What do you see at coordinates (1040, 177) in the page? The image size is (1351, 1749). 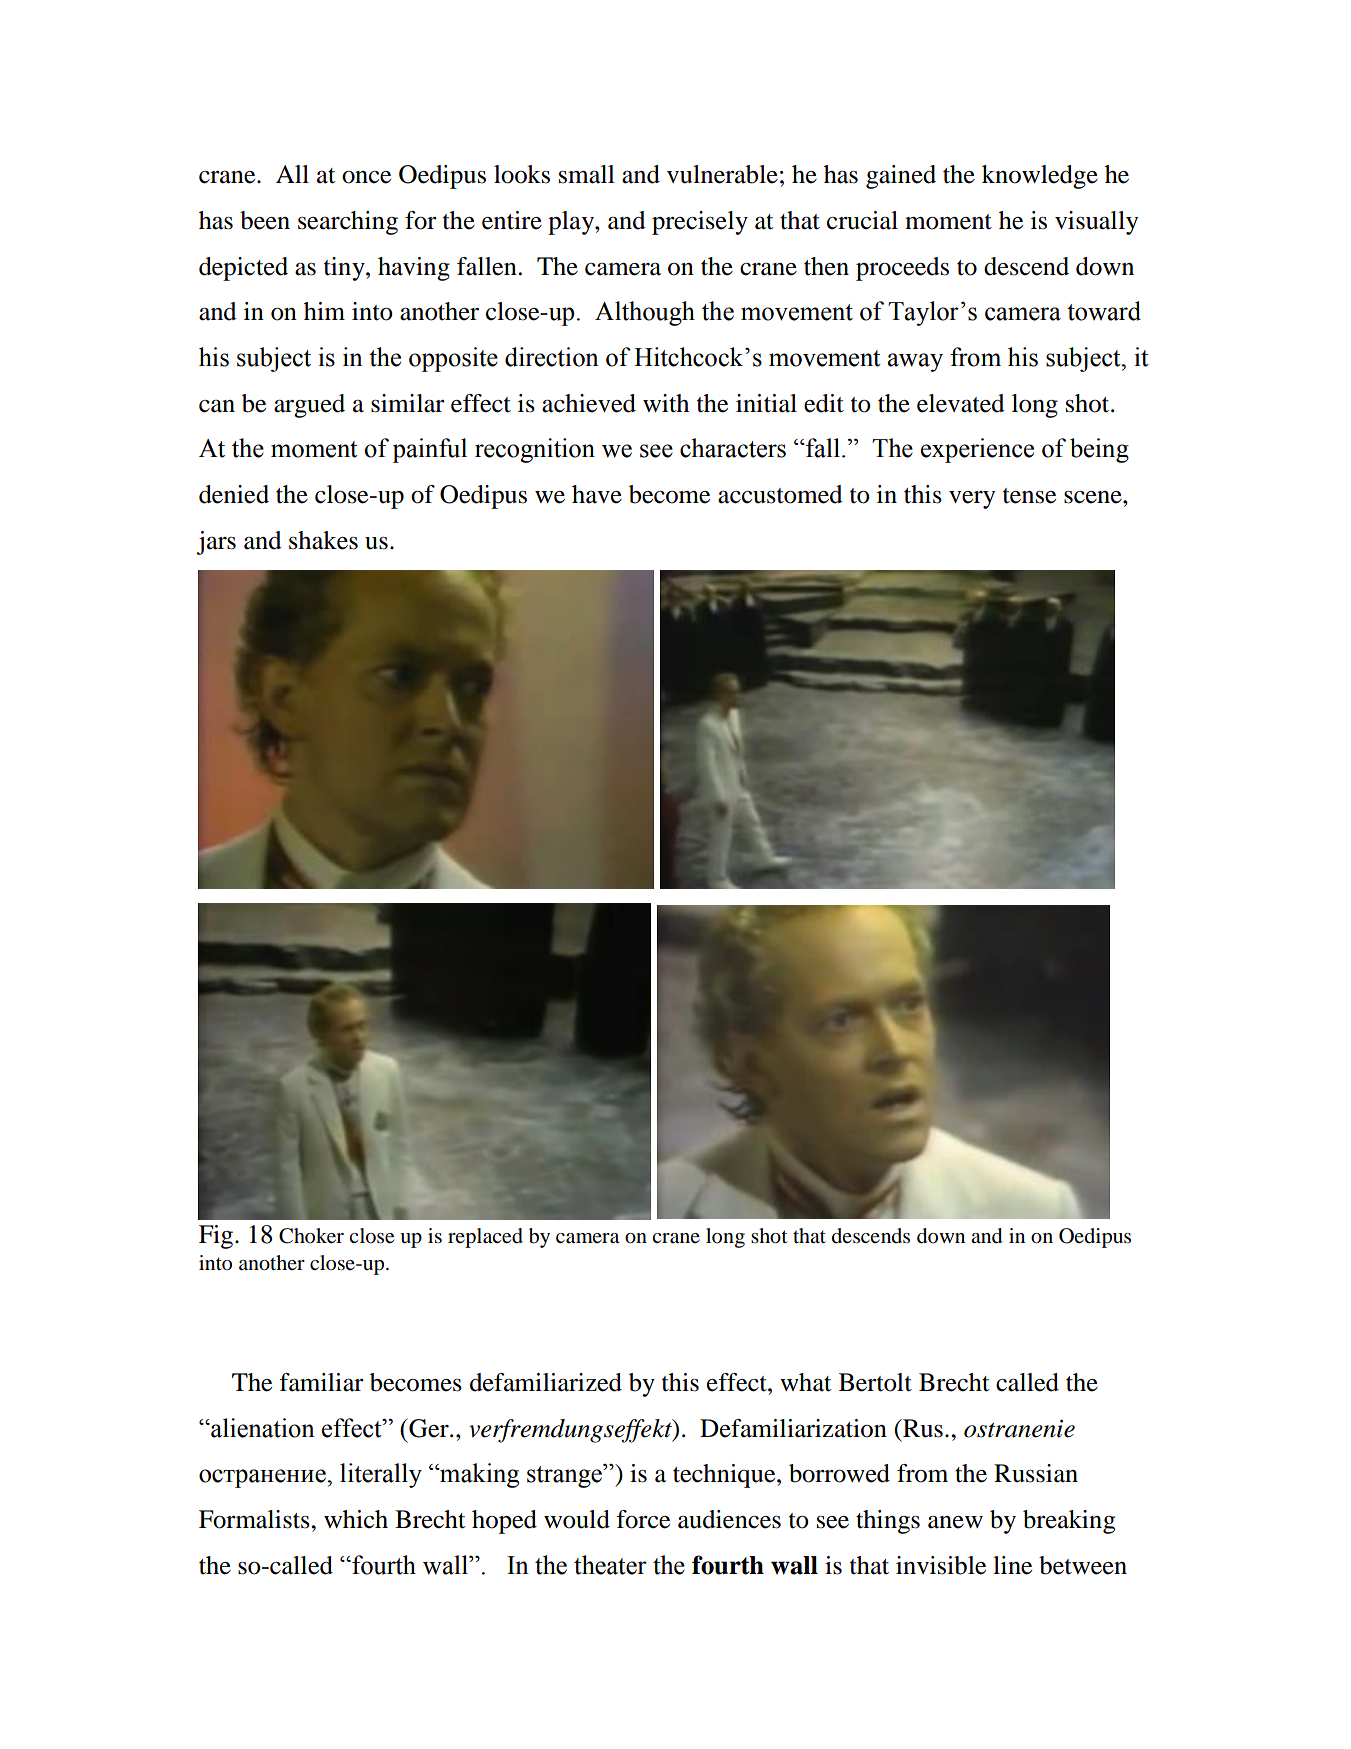 I see `knowledge` at bounding box center [1040, 177].
